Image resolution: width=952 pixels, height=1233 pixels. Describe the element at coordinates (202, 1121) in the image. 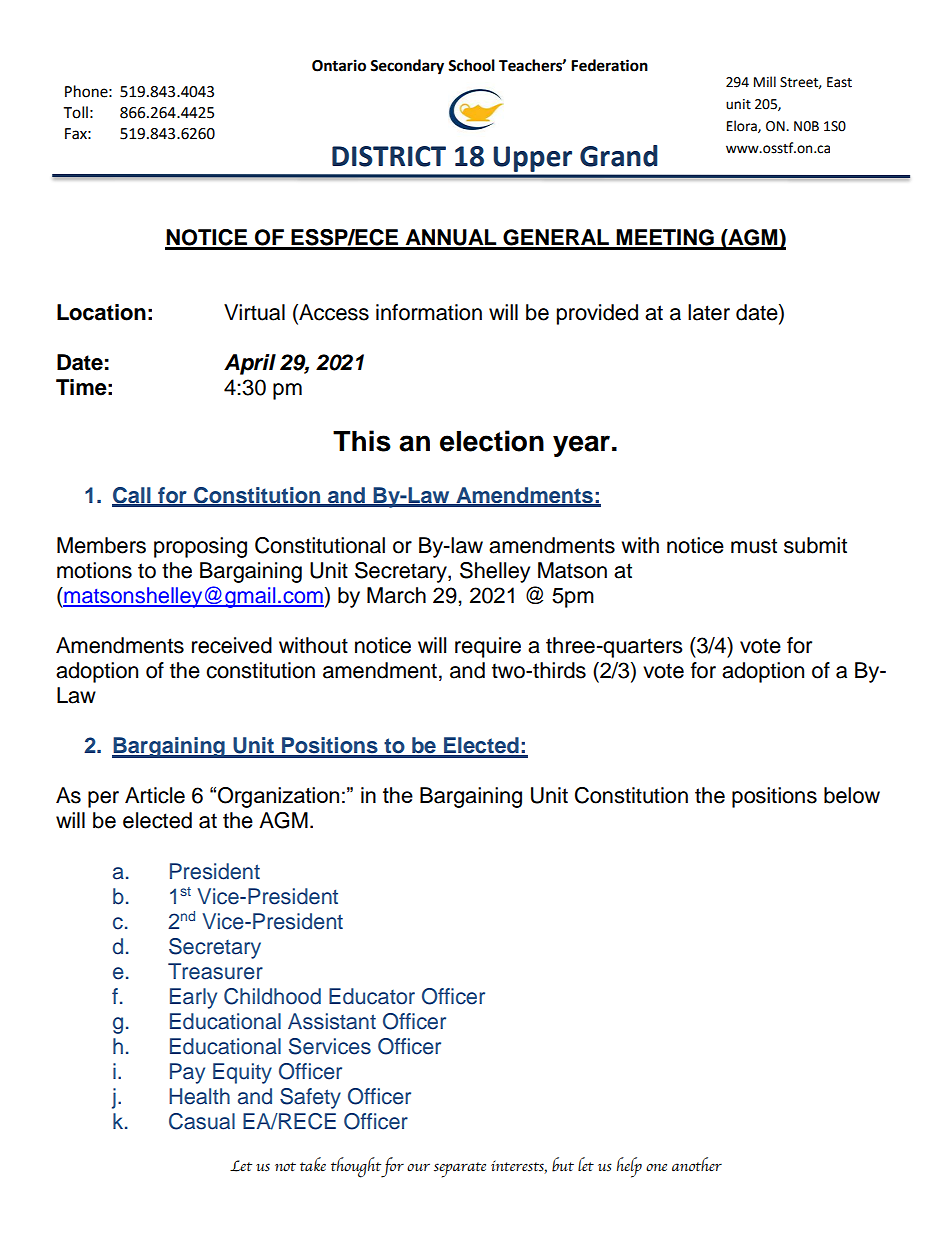

I see `Casual` at that location.
